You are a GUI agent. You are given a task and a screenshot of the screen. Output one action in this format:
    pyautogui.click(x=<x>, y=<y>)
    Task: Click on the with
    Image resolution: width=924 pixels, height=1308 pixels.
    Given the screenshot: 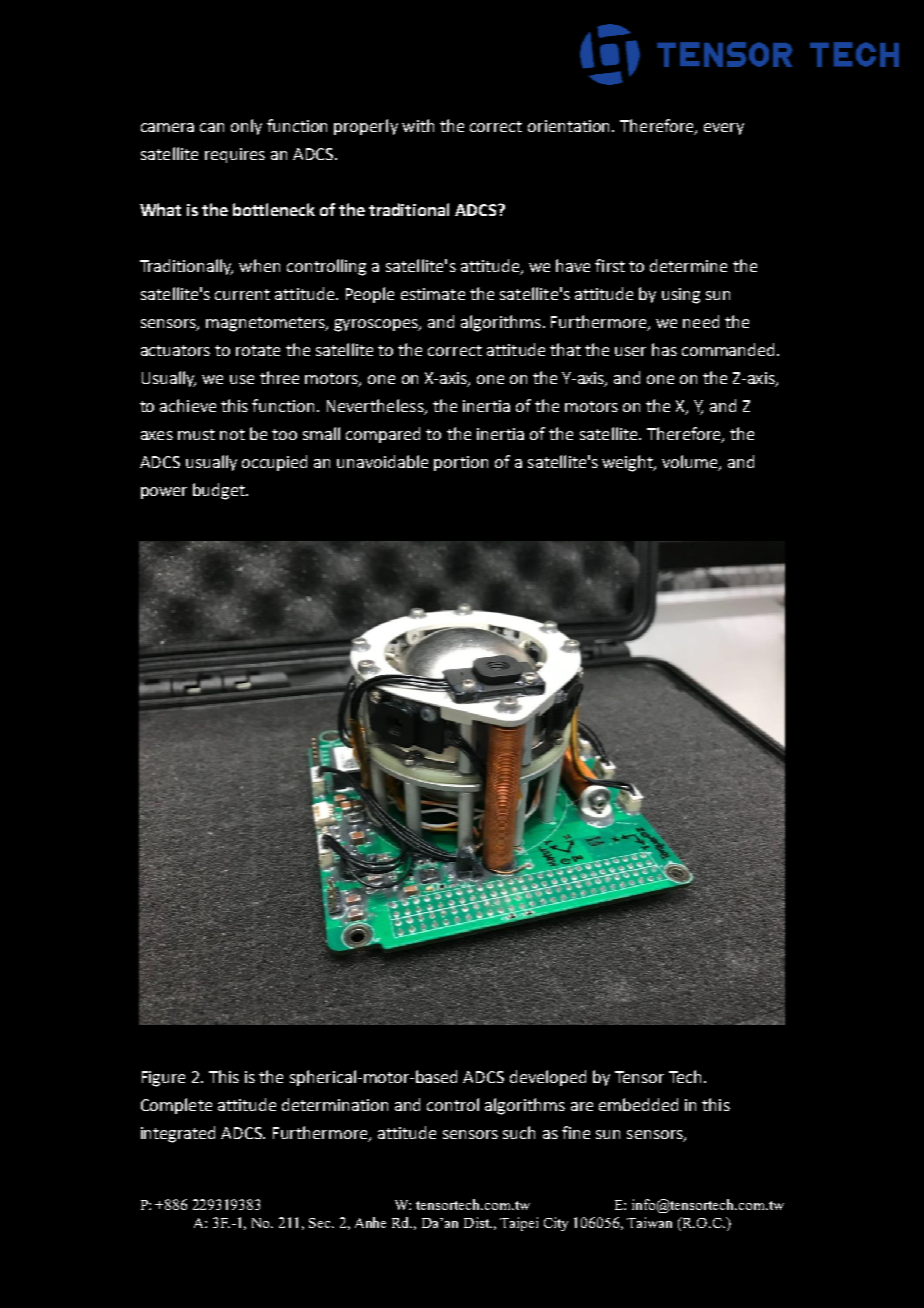 What is the action you would take?
    pyautogui.click(x=418, y=125)
